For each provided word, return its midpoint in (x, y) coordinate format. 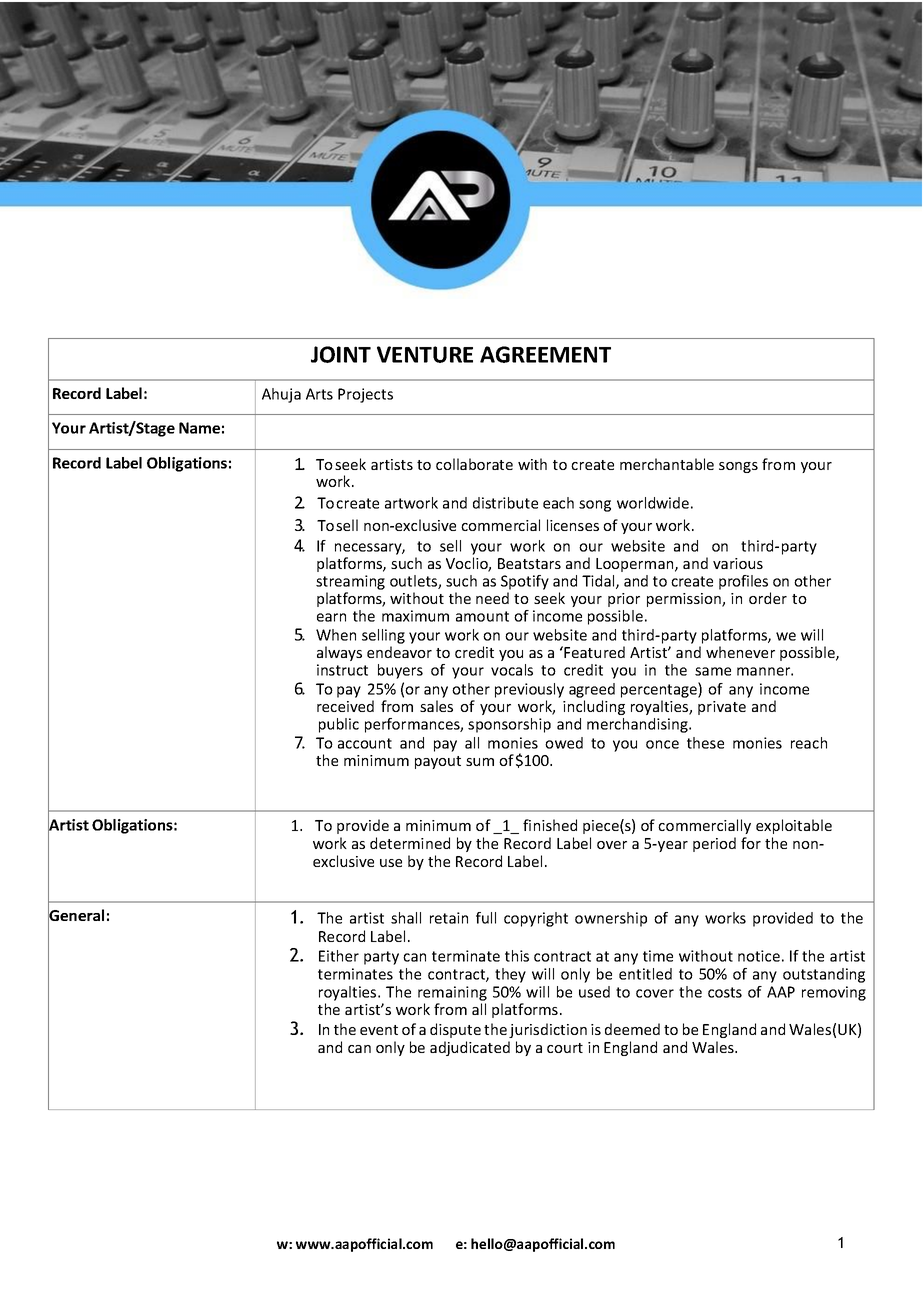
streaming (350, 582)
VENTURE (425, 354)
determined (410, 843)
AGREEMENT (545, 354)
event (379, 1030)
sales (436, 706)
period (714, 844)
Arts (319, 394)
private (722, 708)
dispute (455, 1030)
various (738, 563)
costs (725, 992)
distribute (505, 503)
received (345, 706)
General (76, 915)
